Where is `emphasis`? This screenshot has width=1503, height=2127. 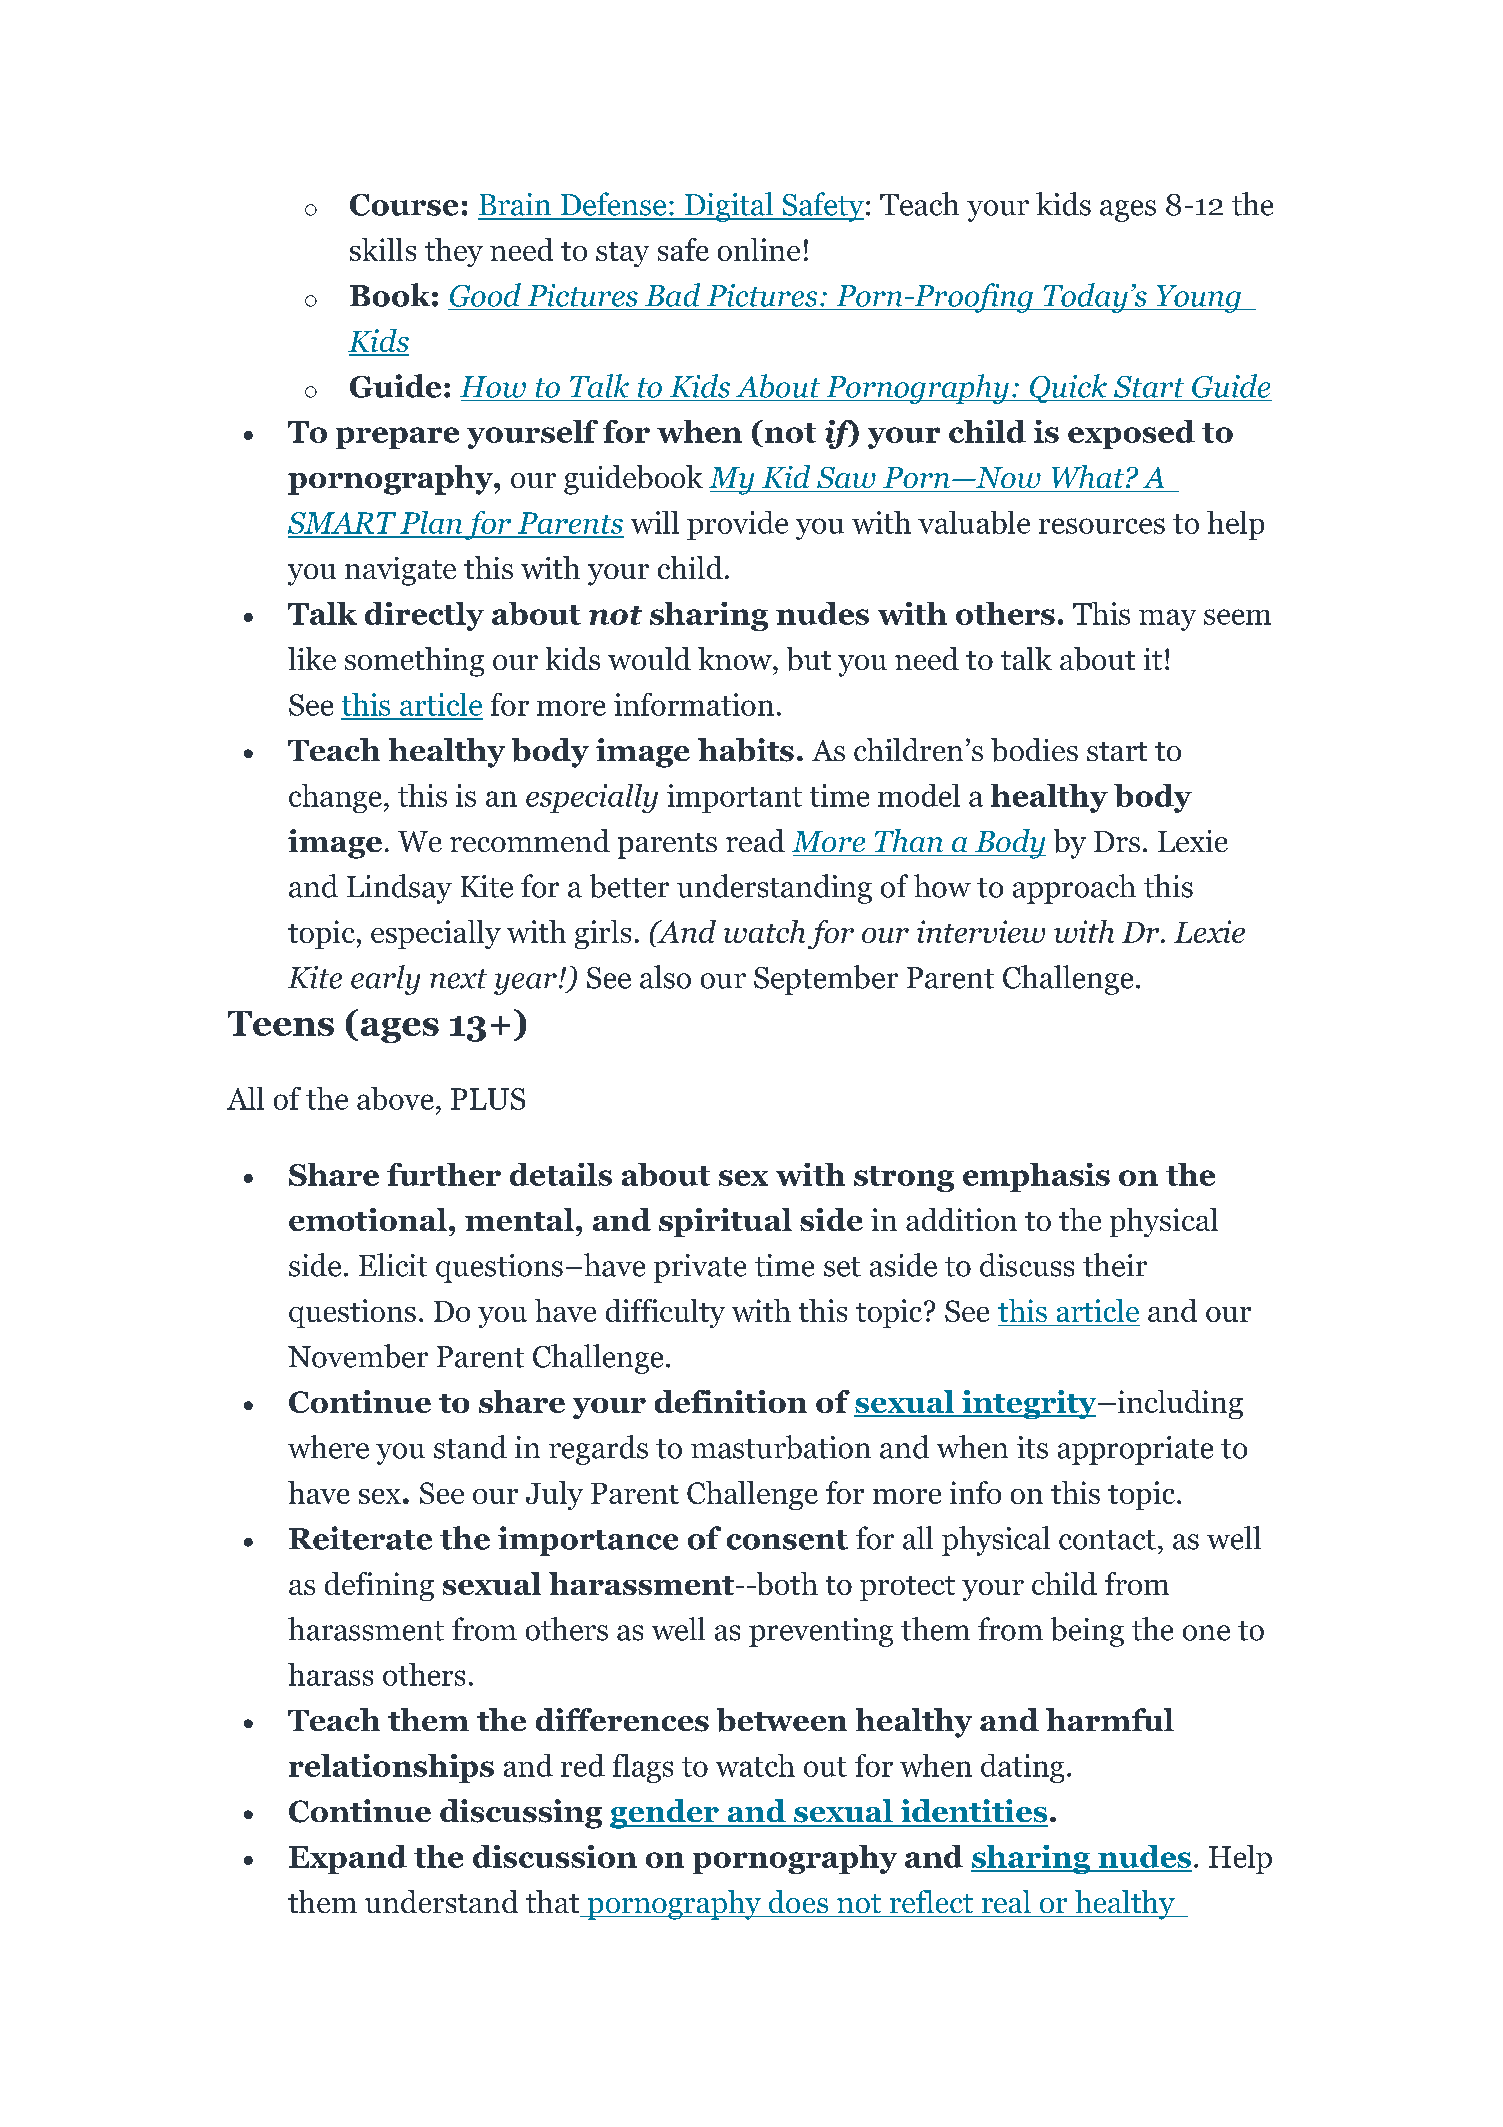 emphasis is located at coordinates (1036, 1177).
